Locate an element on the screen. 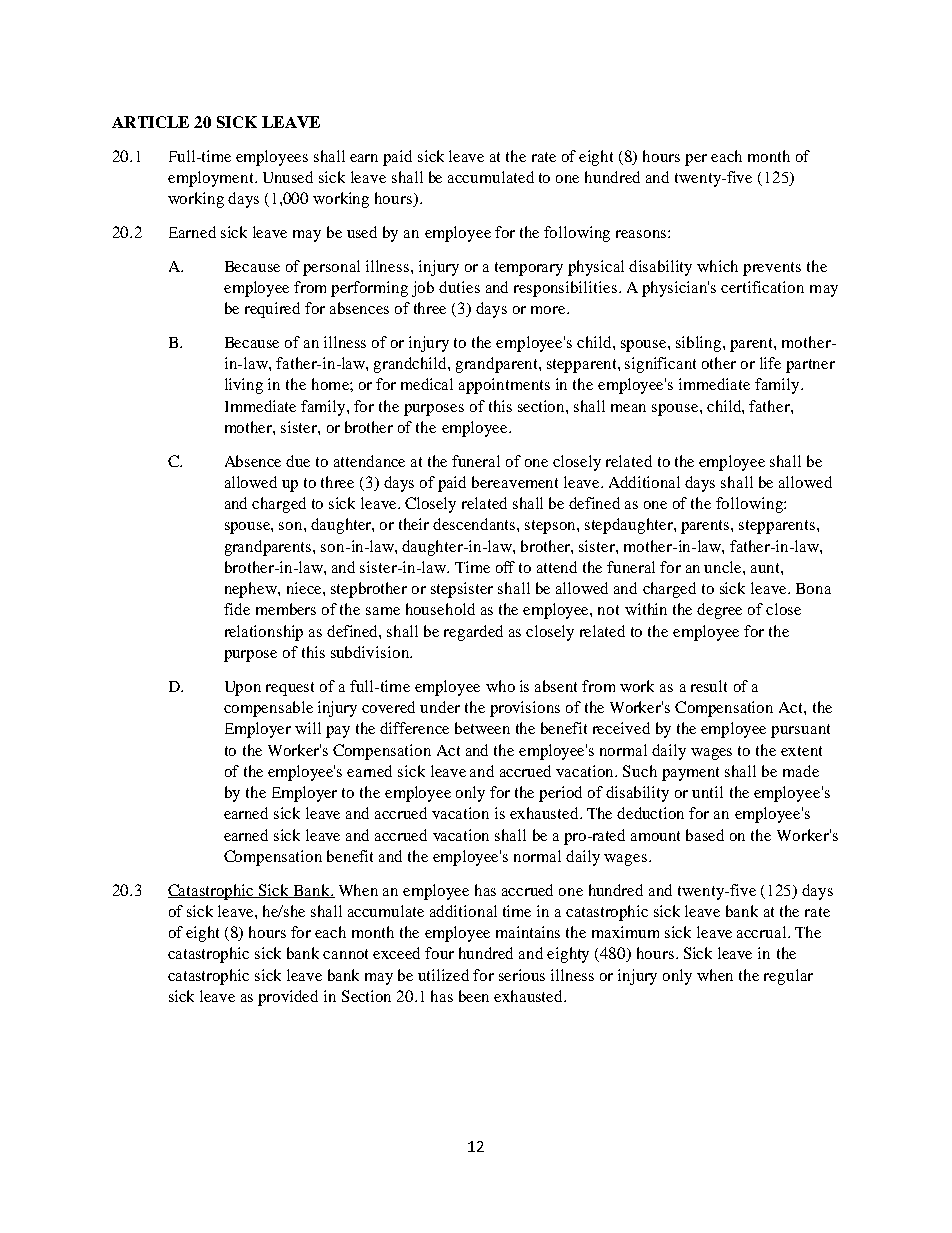 This screenshot has height=1233, width=952. degree is located at coordinates (719, 611).
